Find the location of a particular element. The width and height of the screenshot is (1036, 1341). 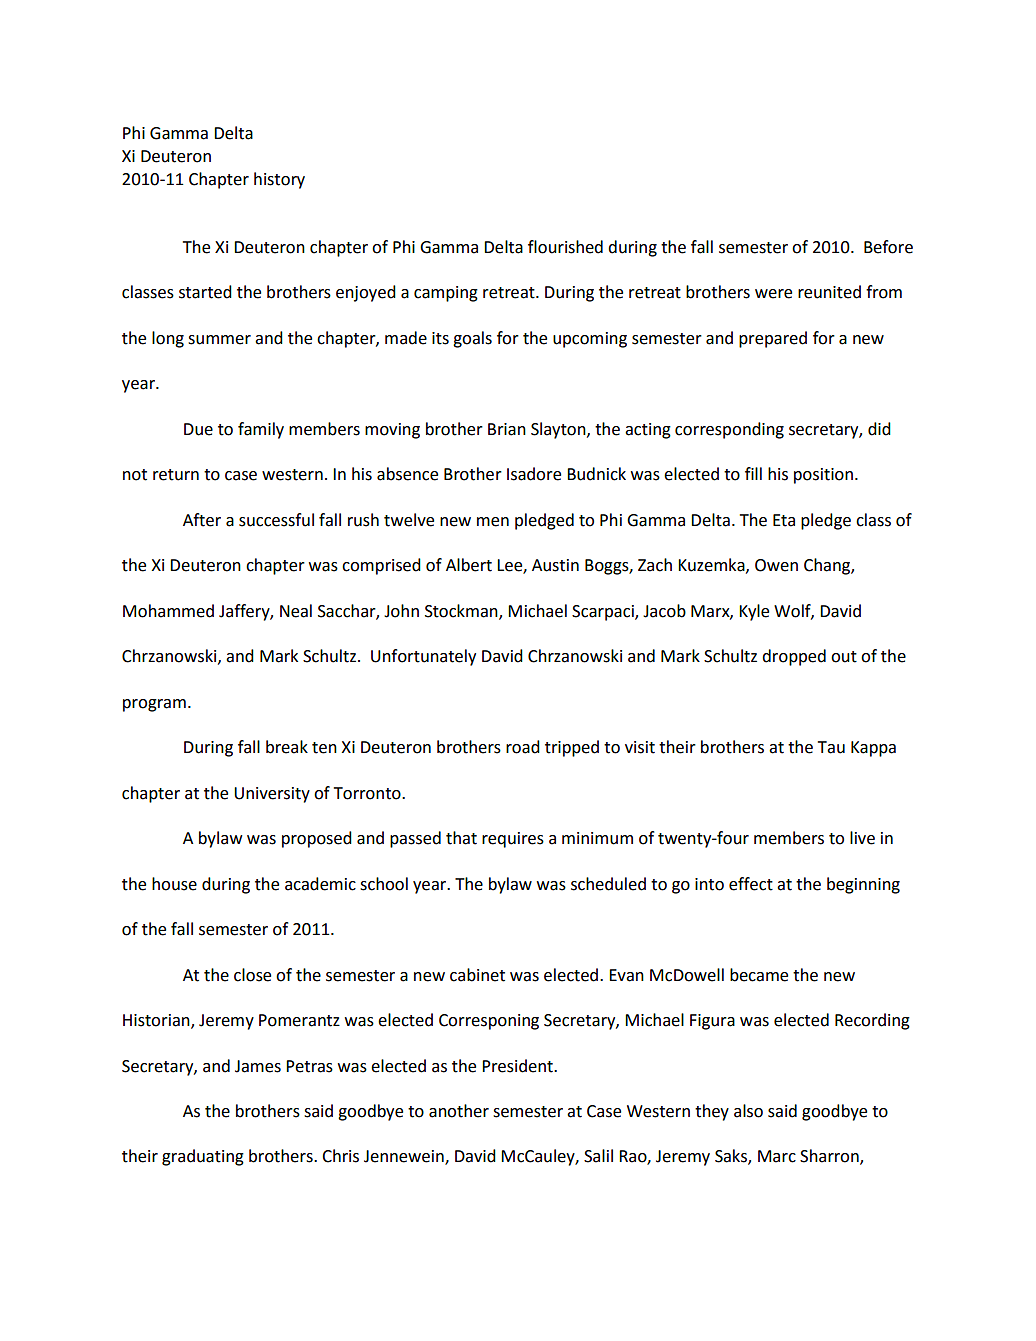

Unfortunately is located at coordinates (423, 657).
